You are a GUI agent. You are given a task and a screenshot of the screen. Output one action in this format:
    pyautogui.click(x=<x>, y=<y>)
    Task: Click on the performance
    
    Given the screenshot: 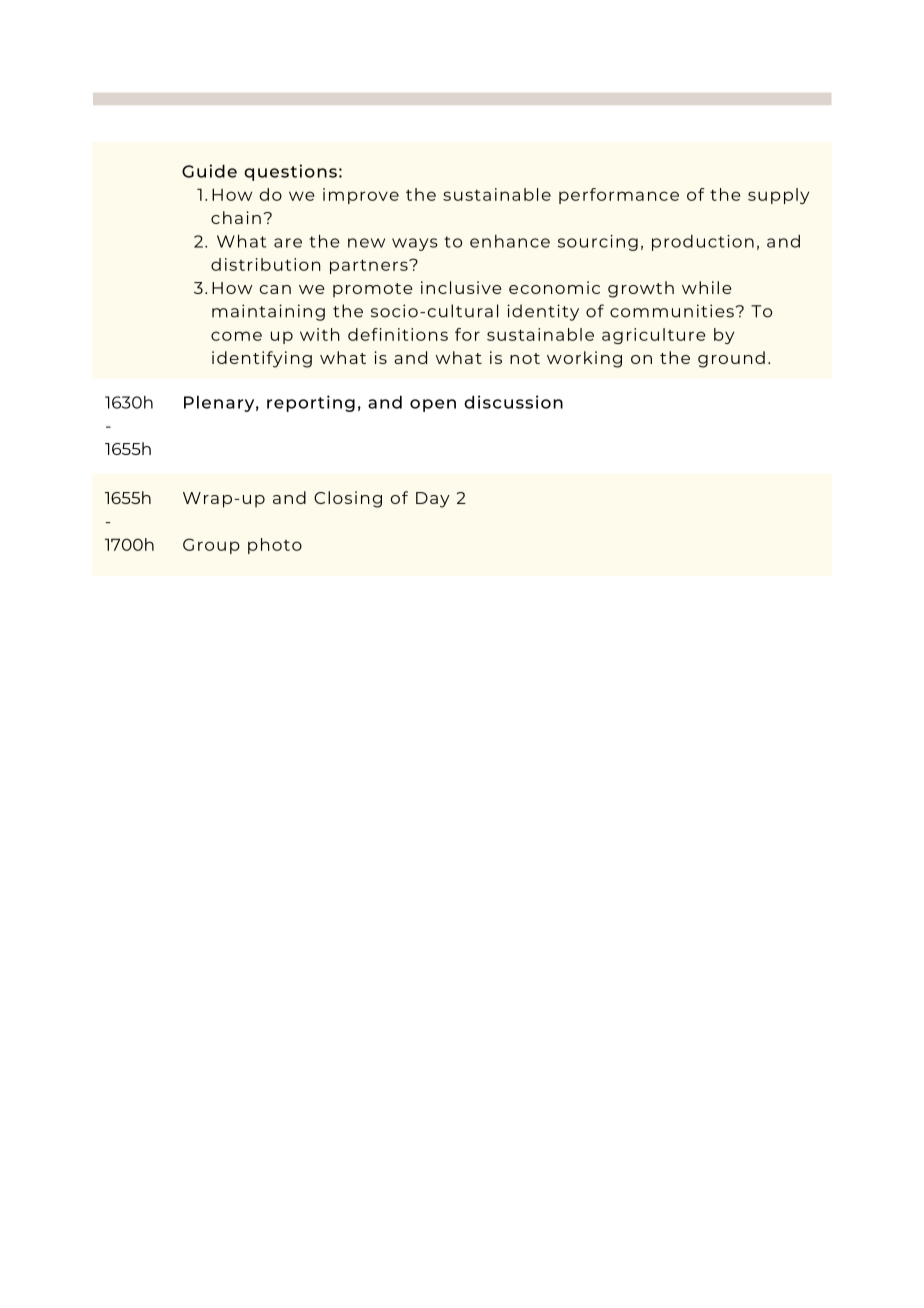 What is the action you would take?
    pyautogui.click(x=619, y=196)
